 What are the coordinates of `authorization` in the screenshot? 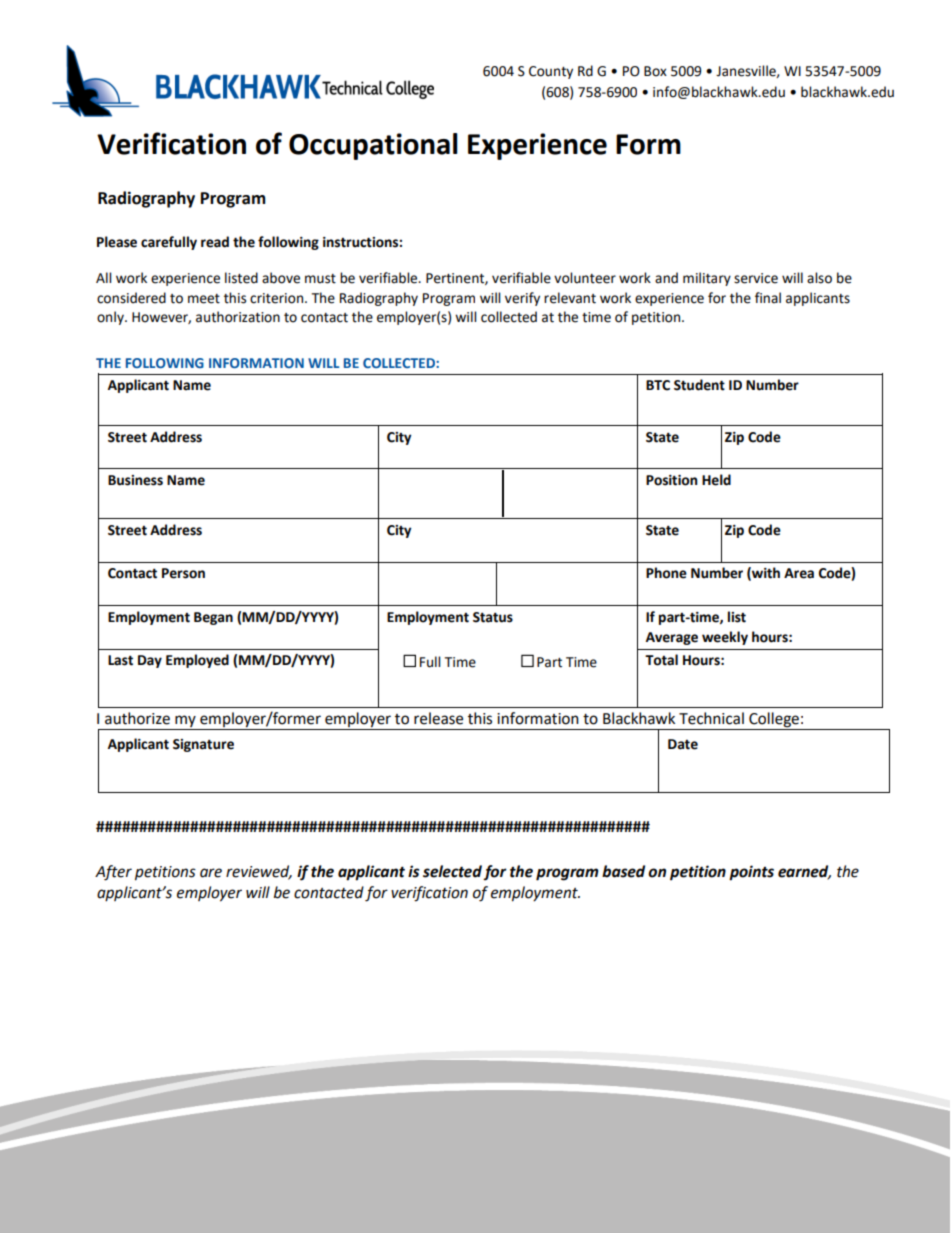 It's located at (238, 317).
